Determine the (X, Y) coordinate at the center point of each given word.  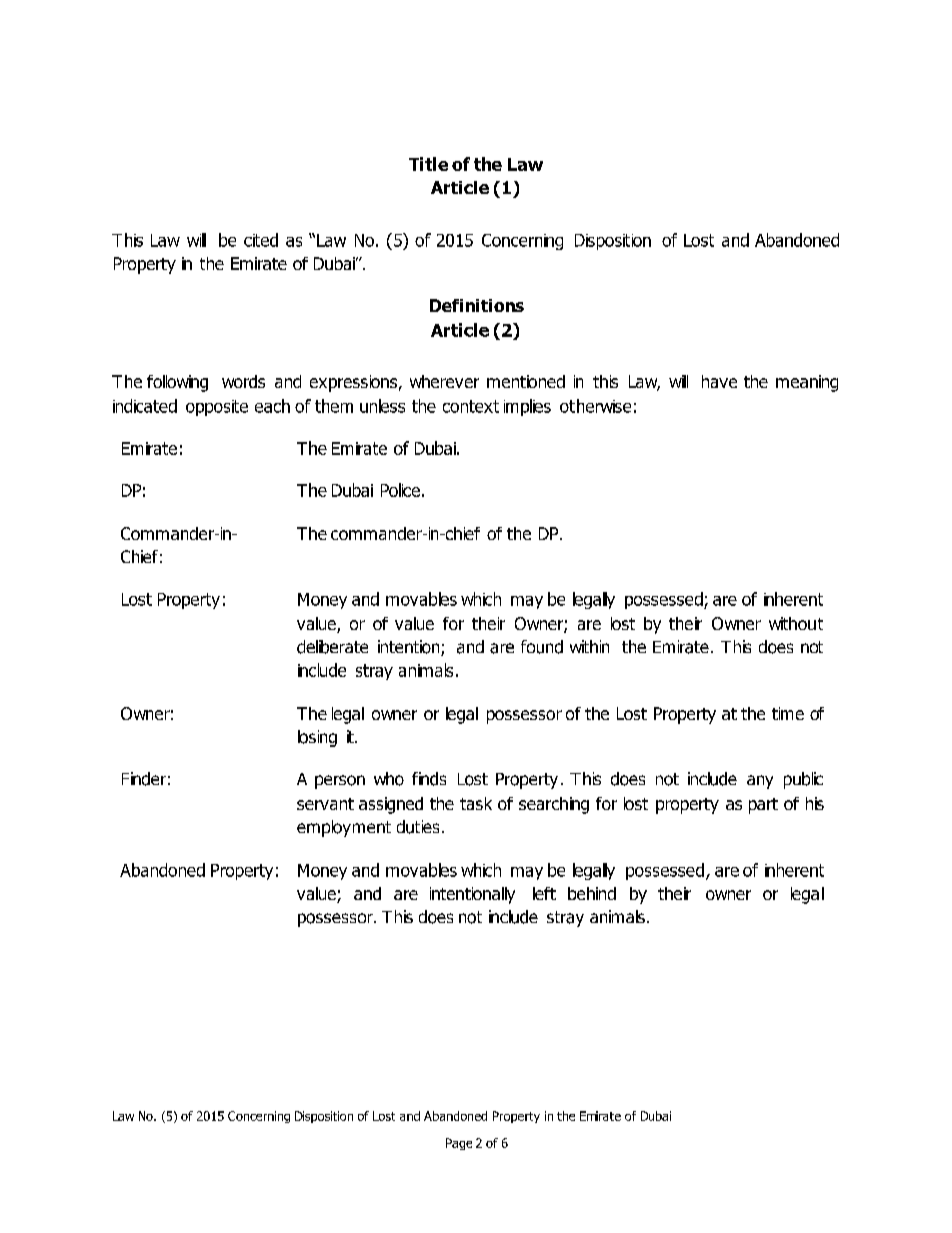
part (763, 806)
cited (261, 240)
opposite (217, 408)
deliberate (332, 647)
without (796, 623)
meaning (807, 383)
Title (428, 164)
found (542, 647)
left (544, 893)
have (719, 381)
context (471, 406)
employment (344, 828)
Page (459, 1144)
